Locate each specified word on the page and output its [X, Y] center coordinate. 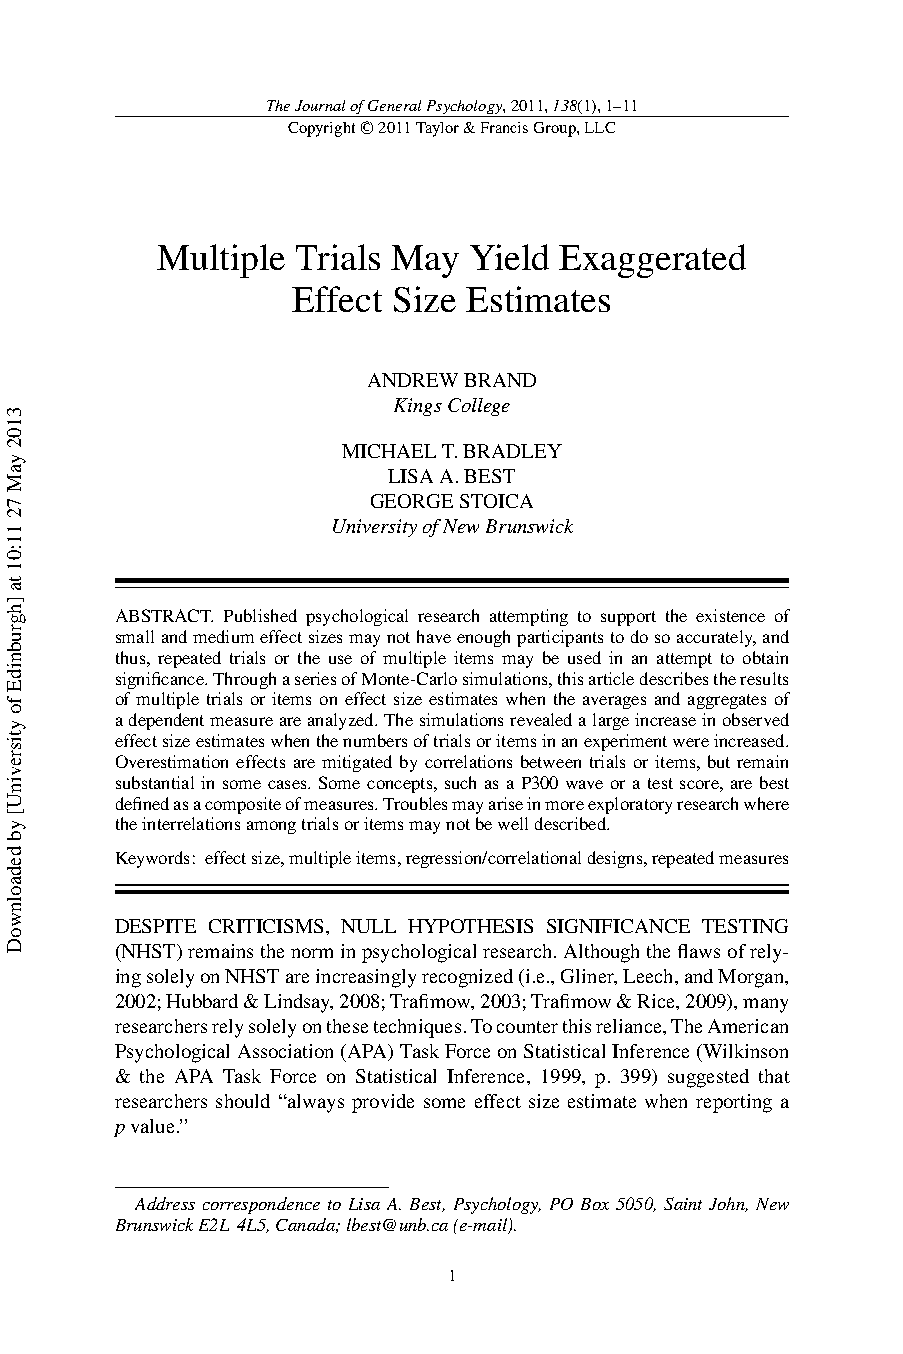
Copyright [321, 129]
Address [165, 1203]
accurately [716, 638]
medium [223, 636]
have [434, 636]
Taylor [437, 129]
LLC [600, 127]
